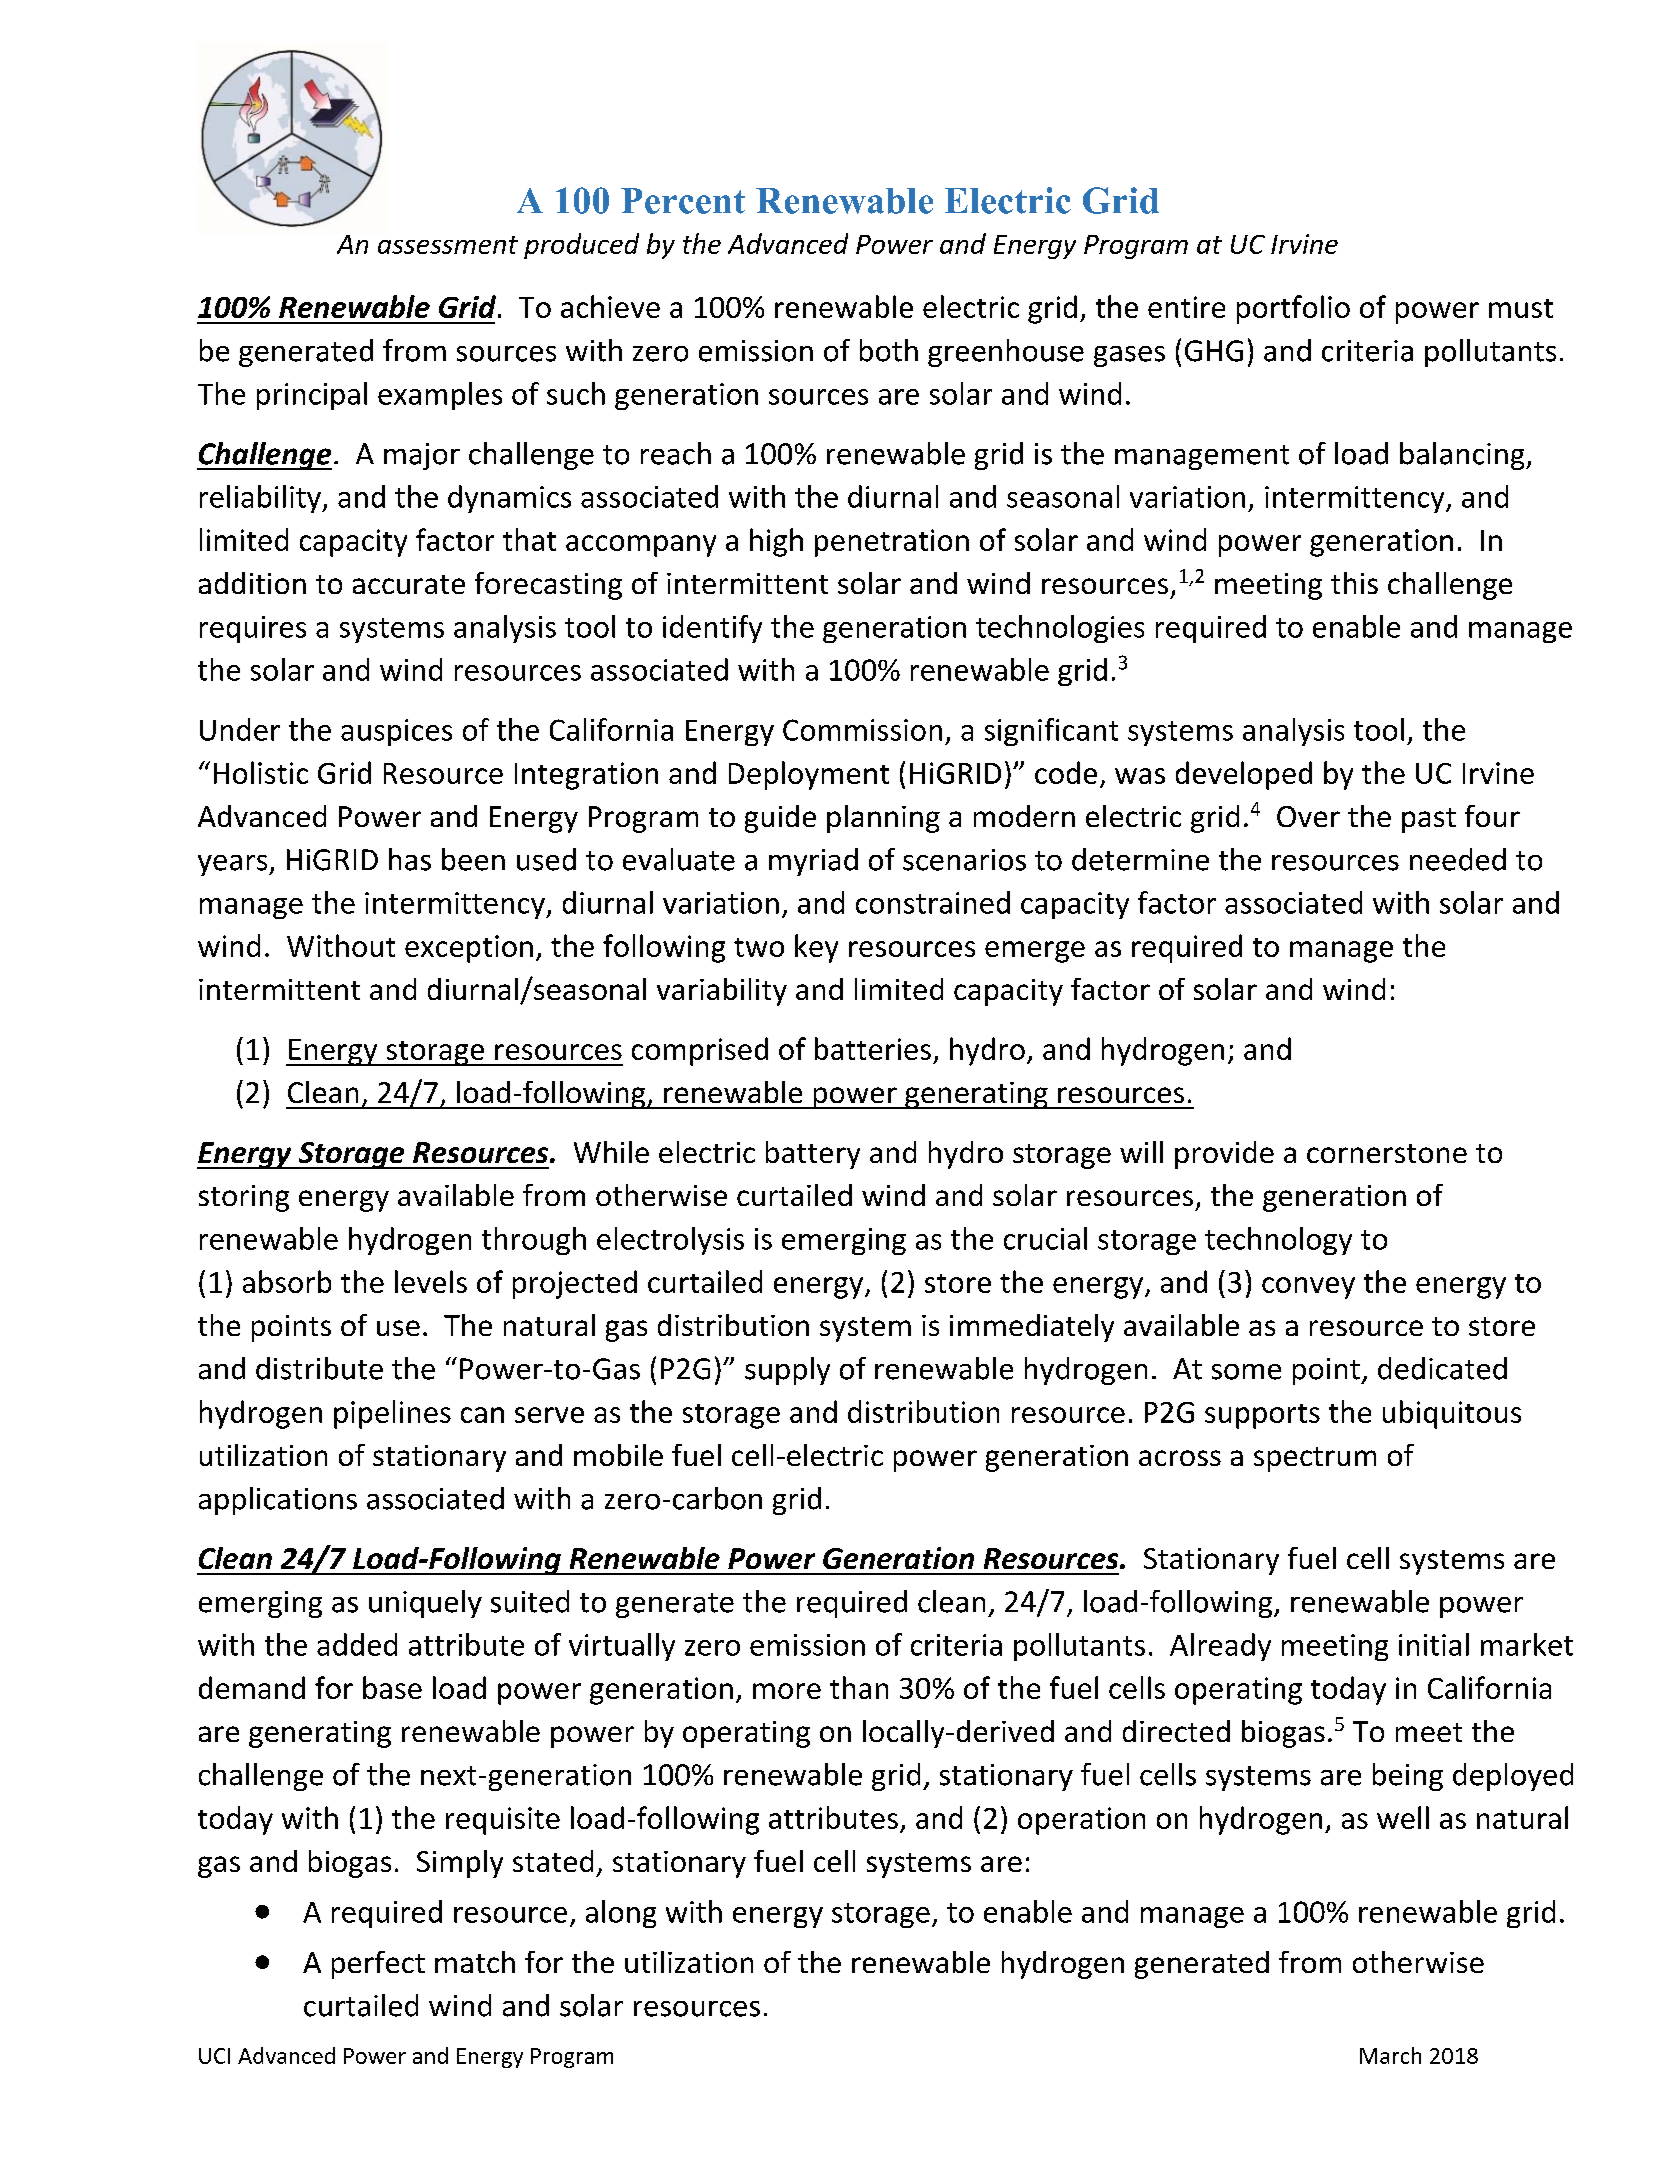  What do you see at coordinates (813, 1155) in the page?
I see `battery` at bounding box center [813, 1155].
